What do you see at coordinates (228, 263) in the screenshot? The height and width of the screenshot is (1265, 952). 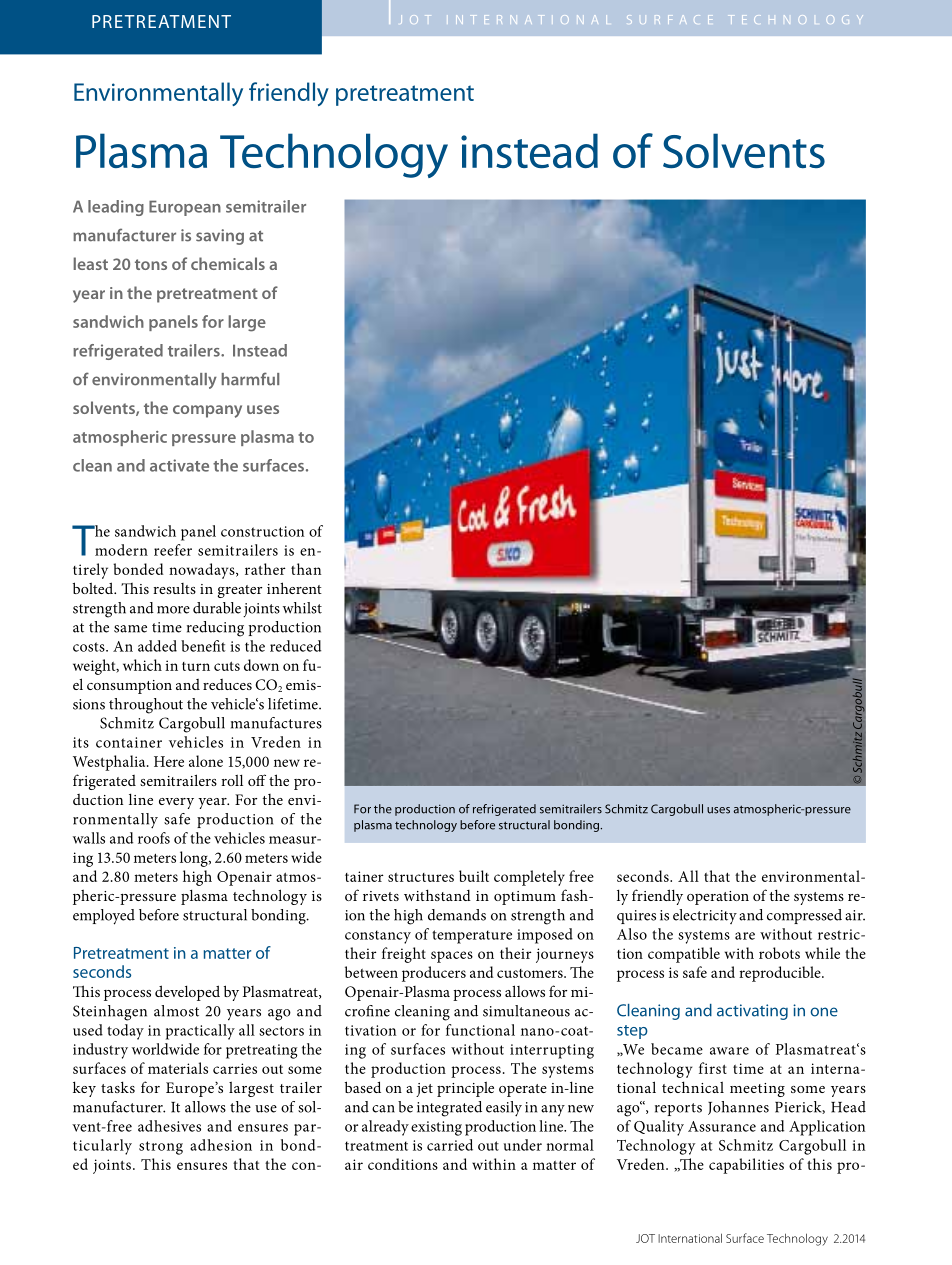 I see `chemicals` at bounding box center [228, 263].
